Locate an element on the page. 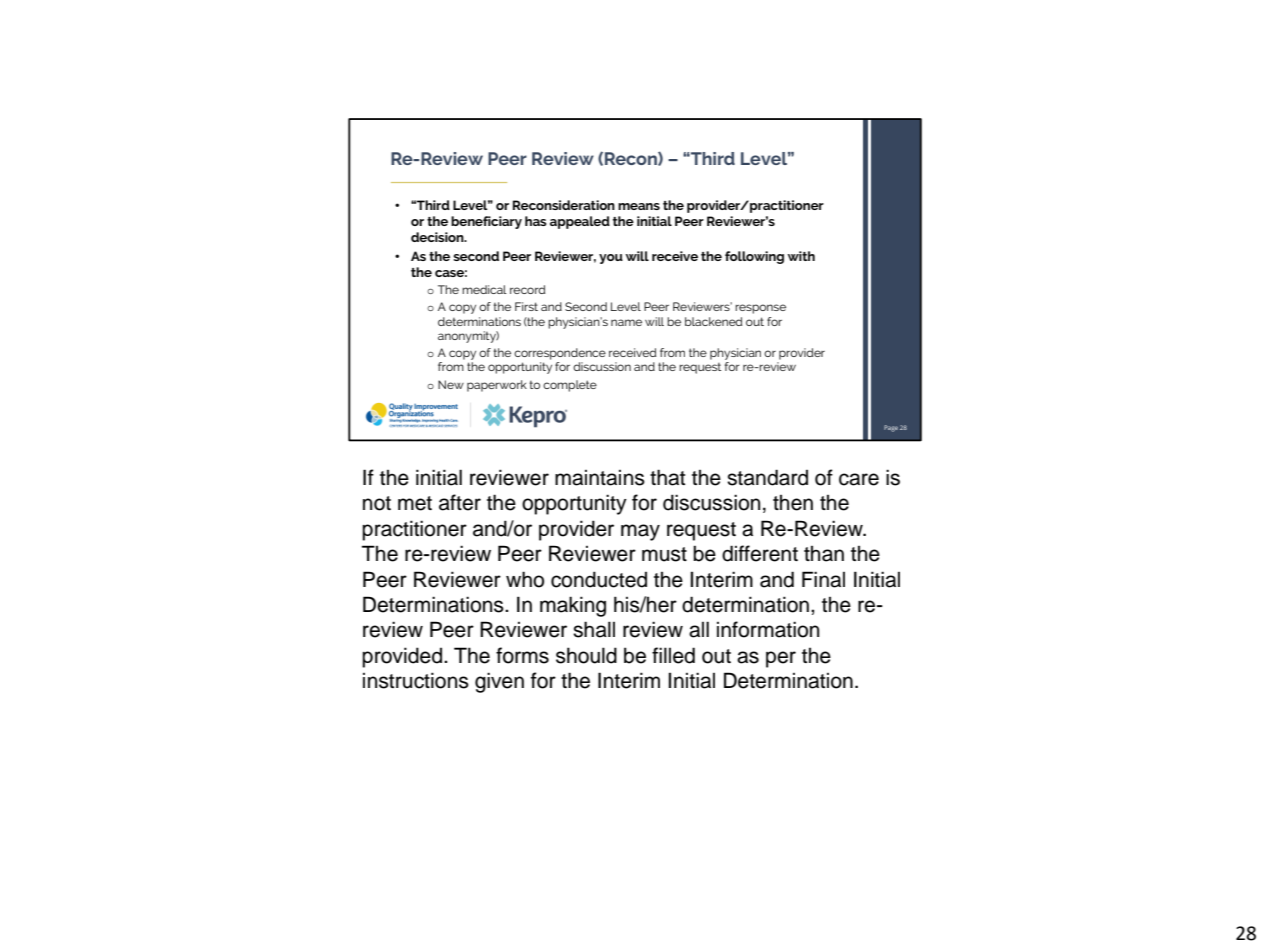 This page has width=1270, height=952. with is located at coordinates (801, 256).
